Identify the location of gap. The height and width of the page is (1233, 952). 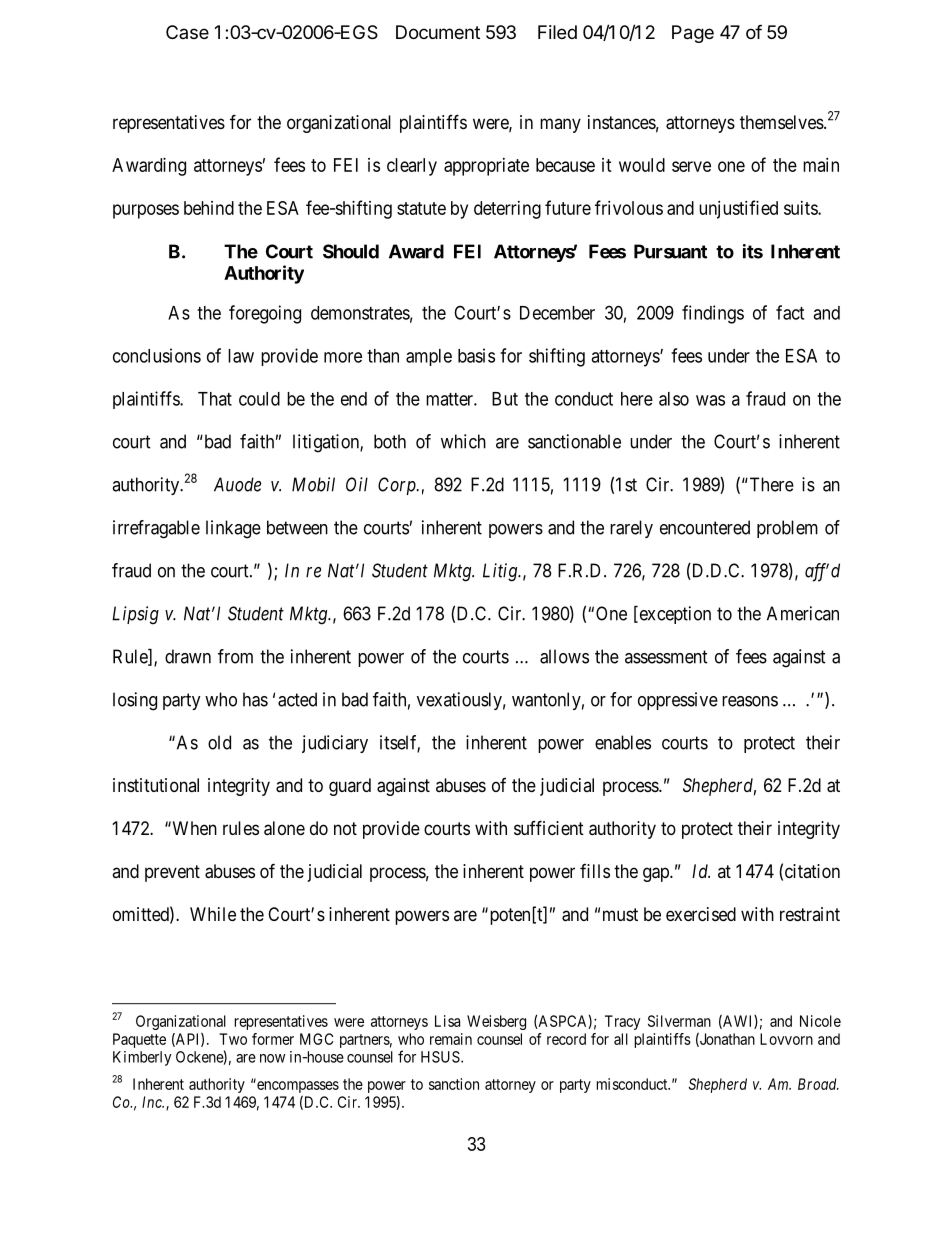
(657, 874).
